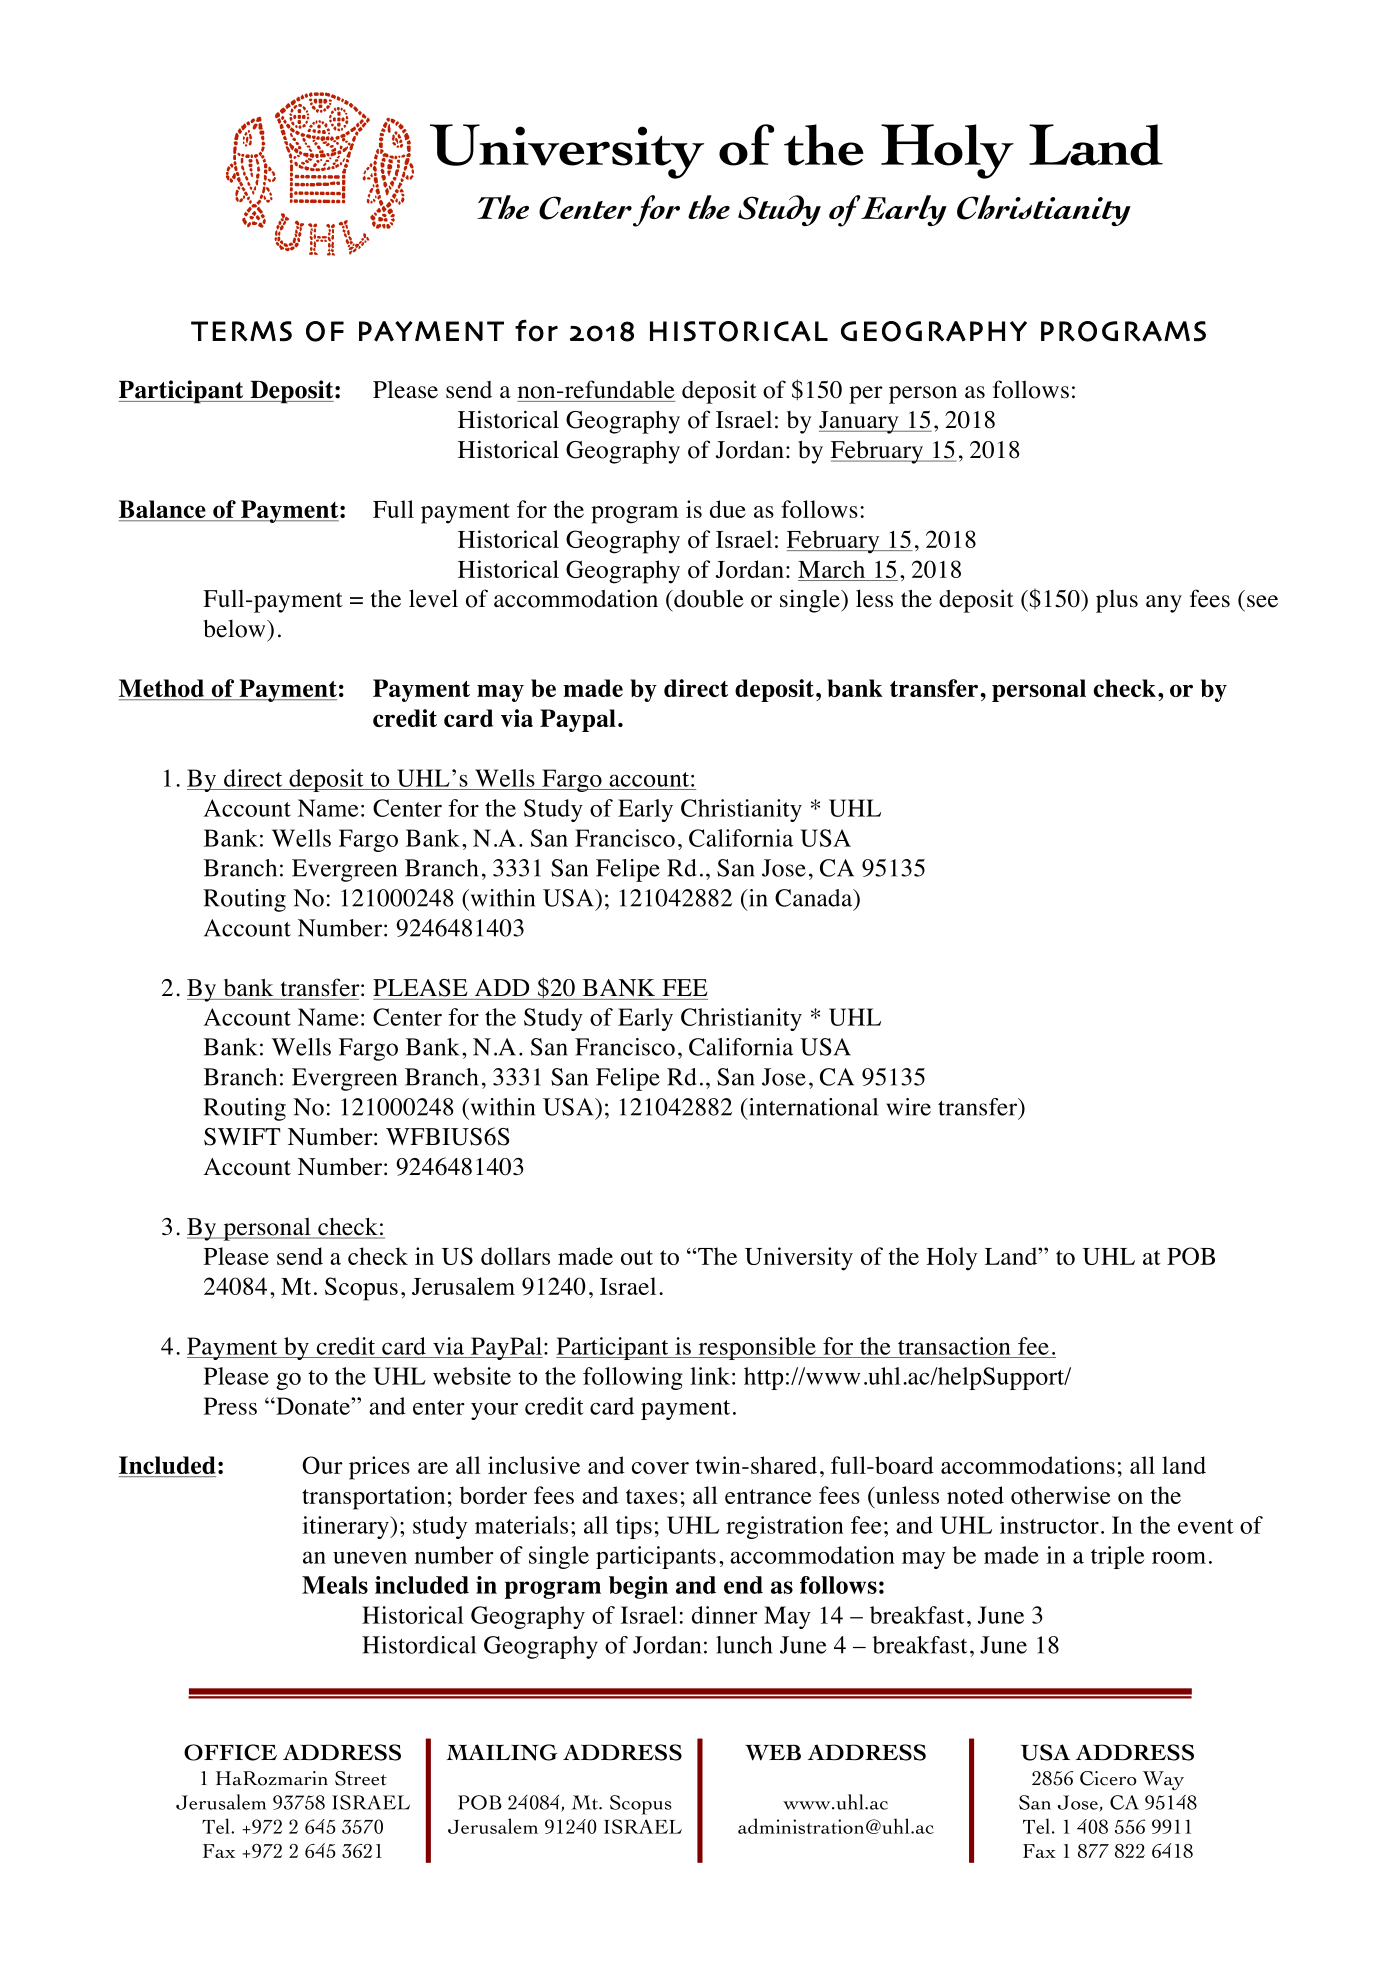 The image size is (1400, 1981). What do you see at coordinates (744, 1645) in the page?
I see `lunch` at bounding box center [744, 1645].
